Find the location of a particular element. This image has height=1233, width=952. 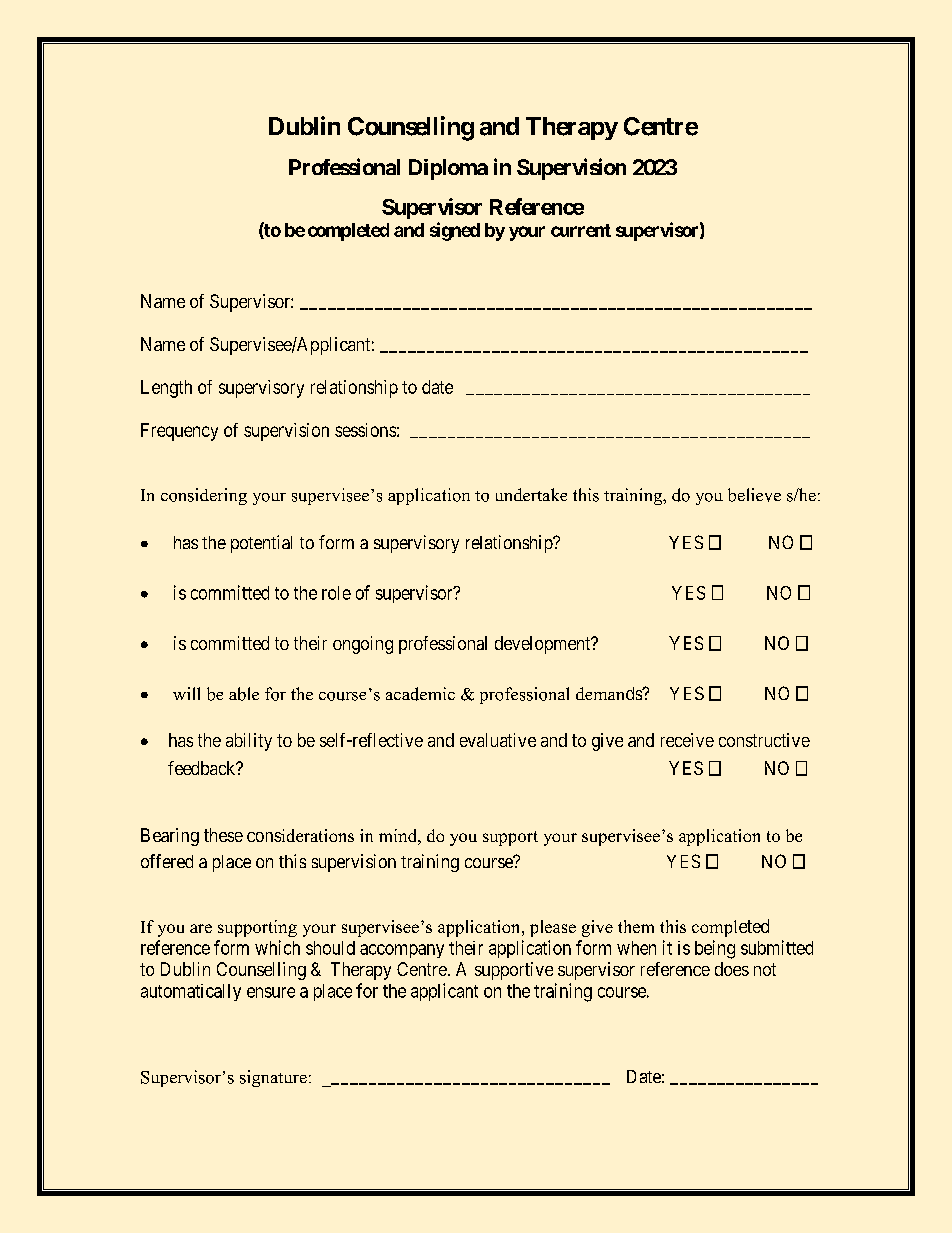

receive is located at coordinates (687, 740).
